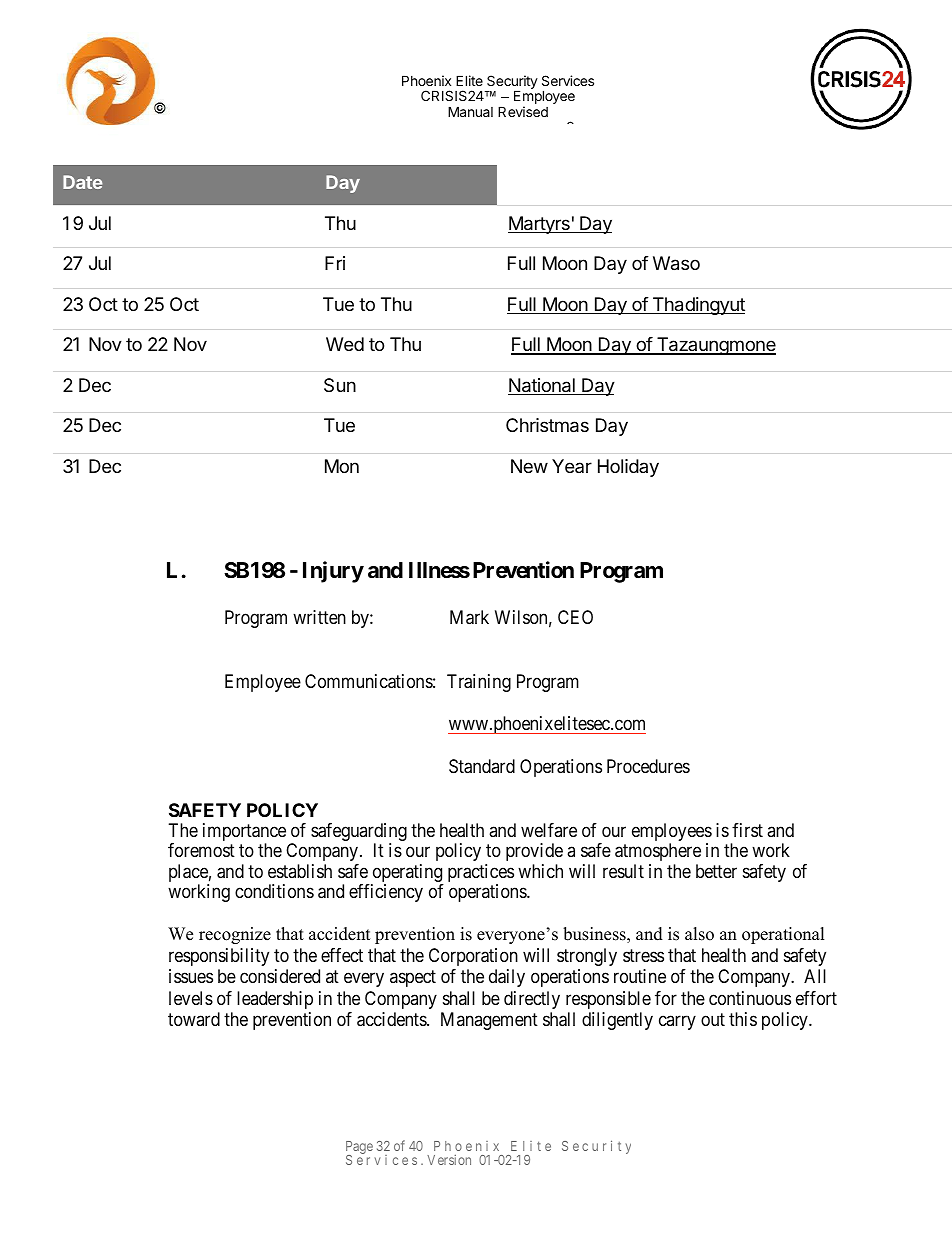  I want to click on toward, so click(194, 1019).
